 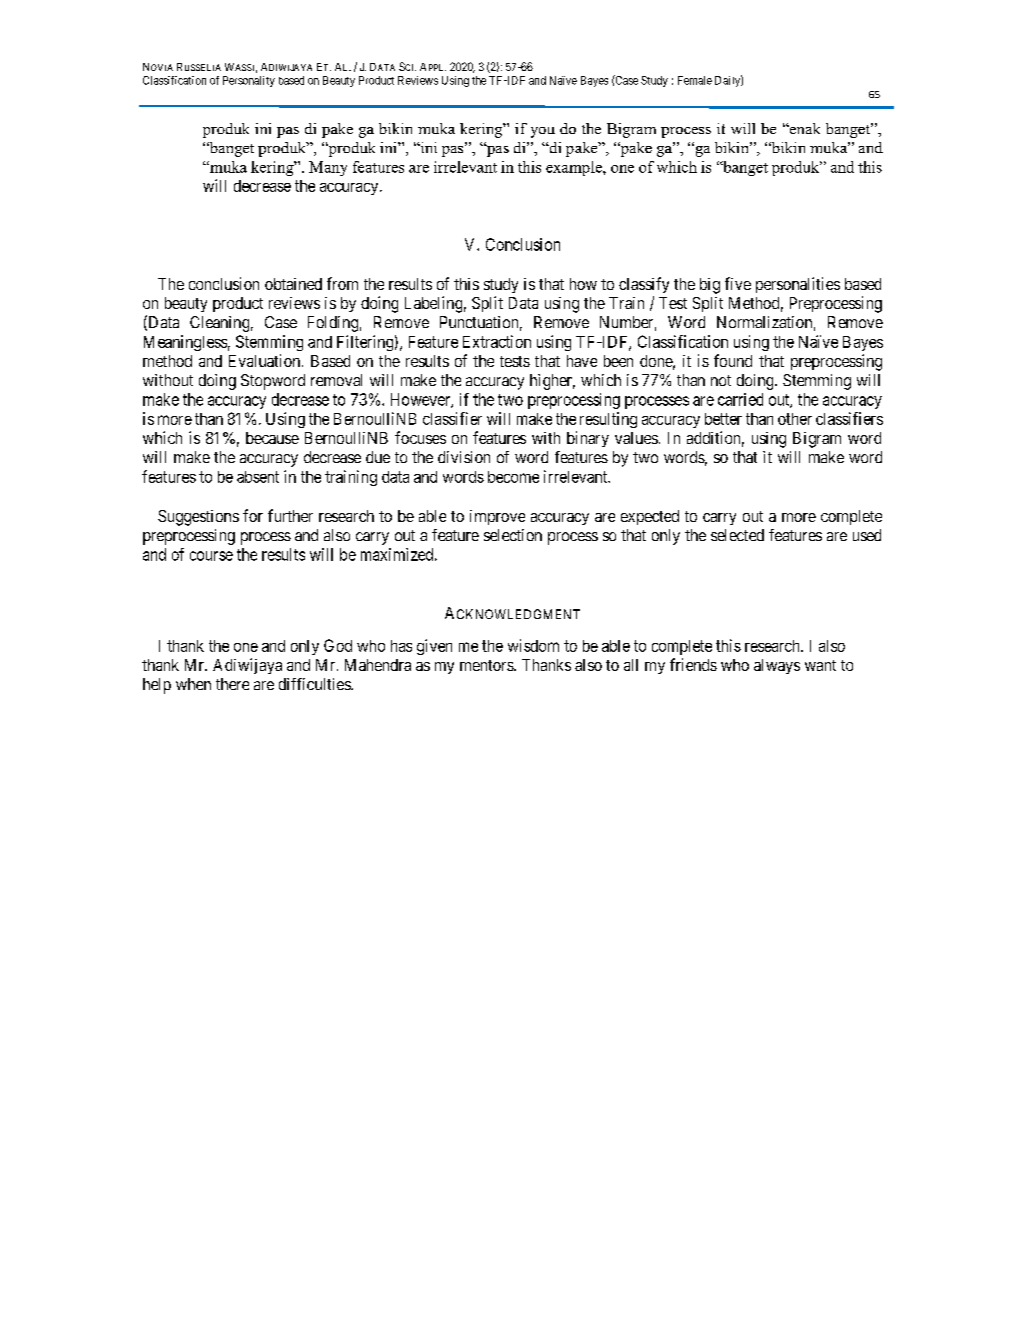 I want to click on for, so click(x=253, y=515).
